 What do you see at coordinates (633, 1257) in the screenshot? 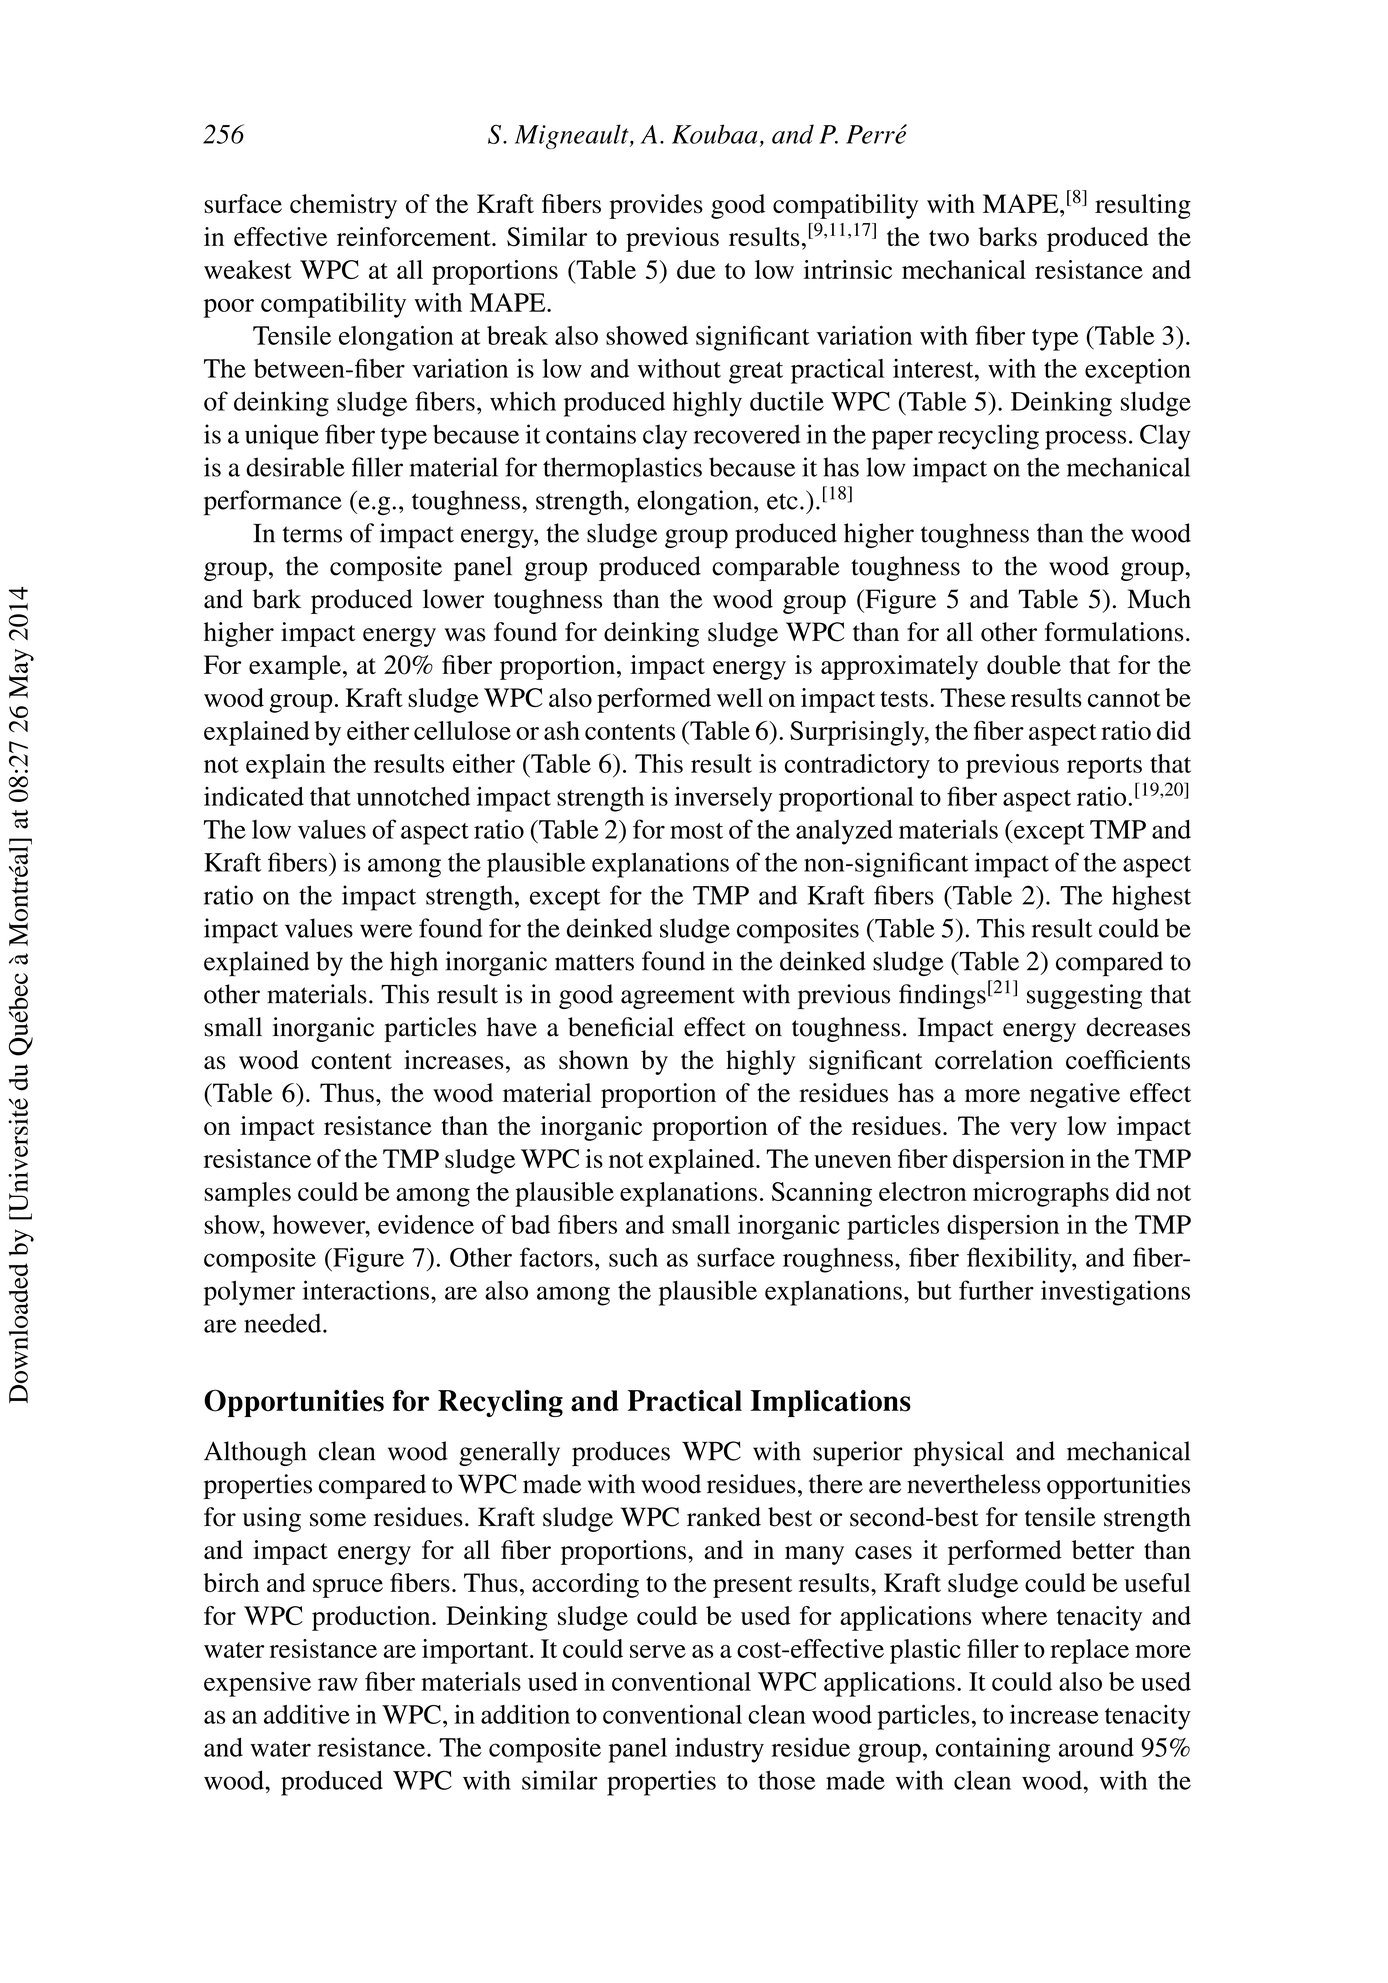
I see `such` at bounding box center [633, 1257].
